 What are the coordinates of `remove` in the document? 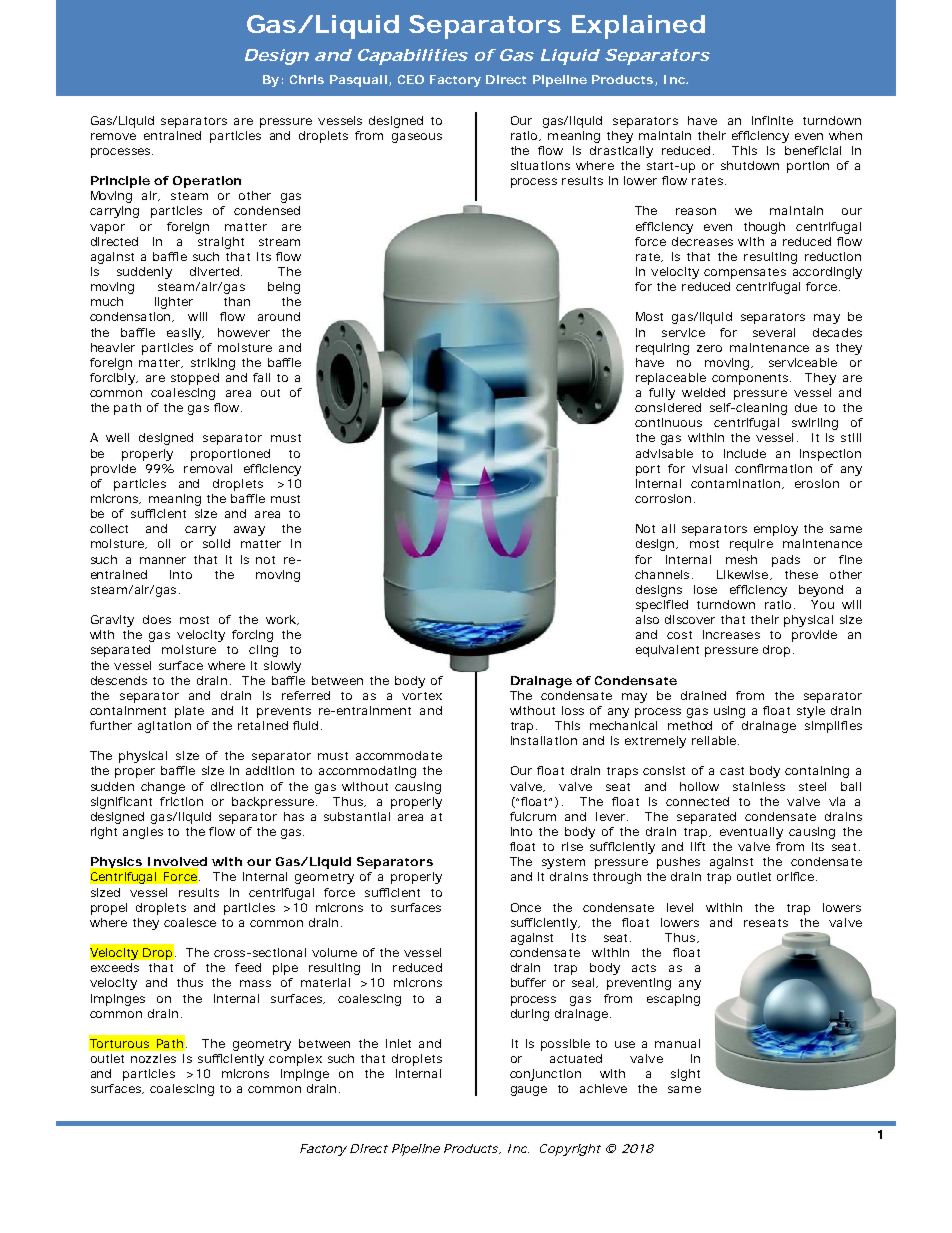 It's located at (113, 136).
